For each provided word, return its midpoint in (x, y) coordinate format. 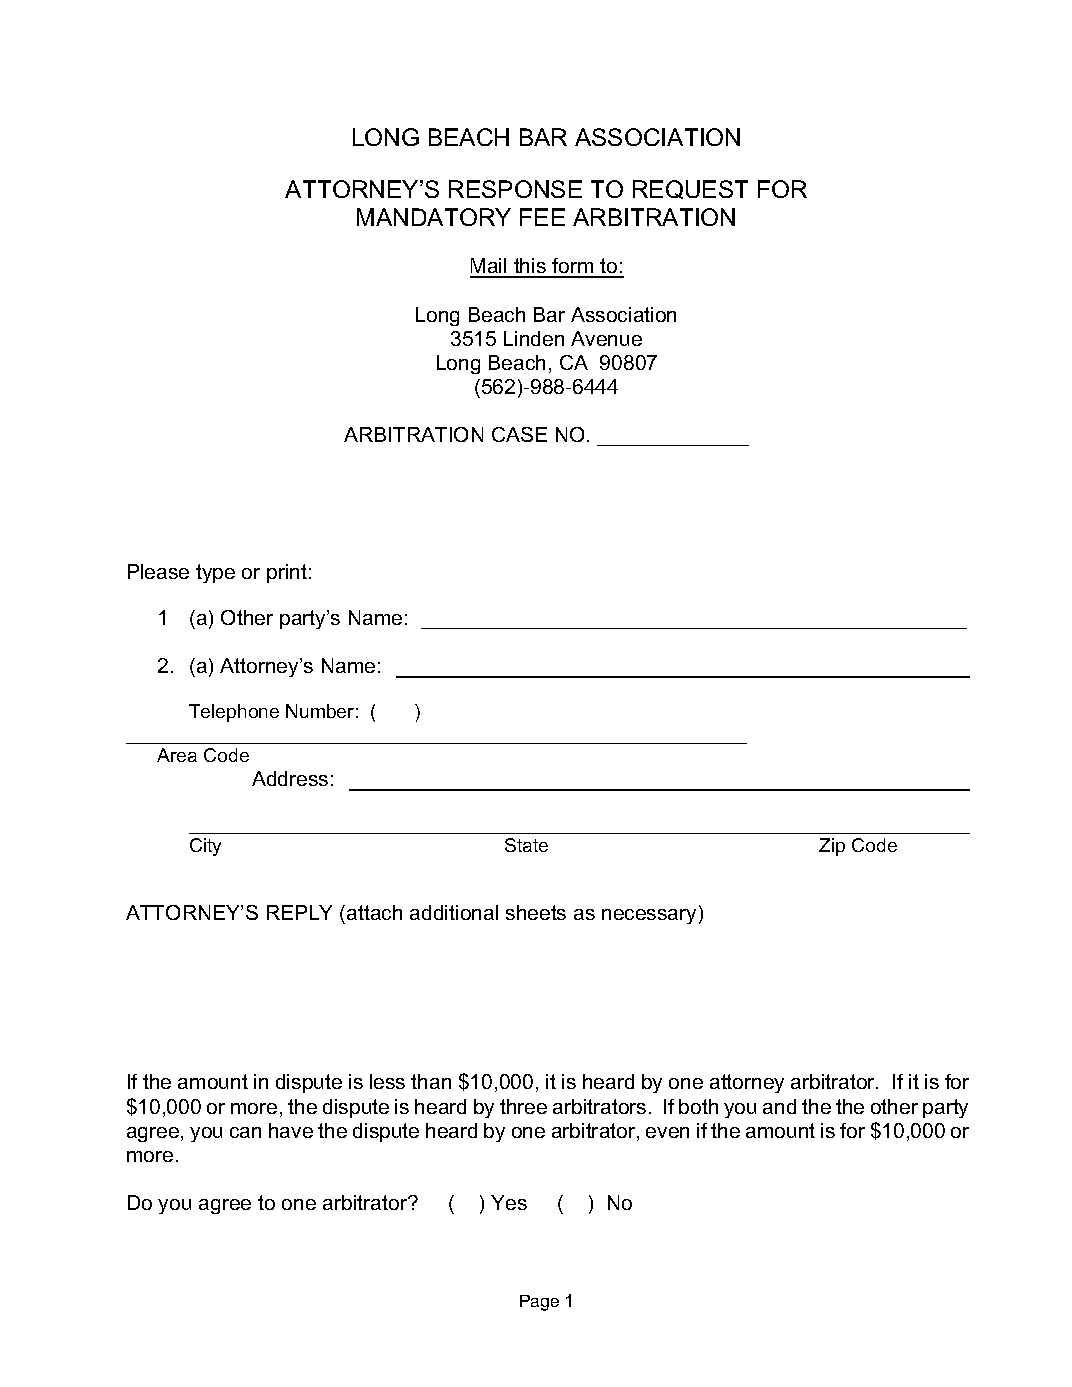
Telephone (234, 713)
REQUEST (690, 189)
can (245, 1132)
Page (539, 1303)
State (526, 845)
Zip (832, 847)
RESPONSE (515, 189)
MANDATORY (434, 217)
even (667, 1132)
